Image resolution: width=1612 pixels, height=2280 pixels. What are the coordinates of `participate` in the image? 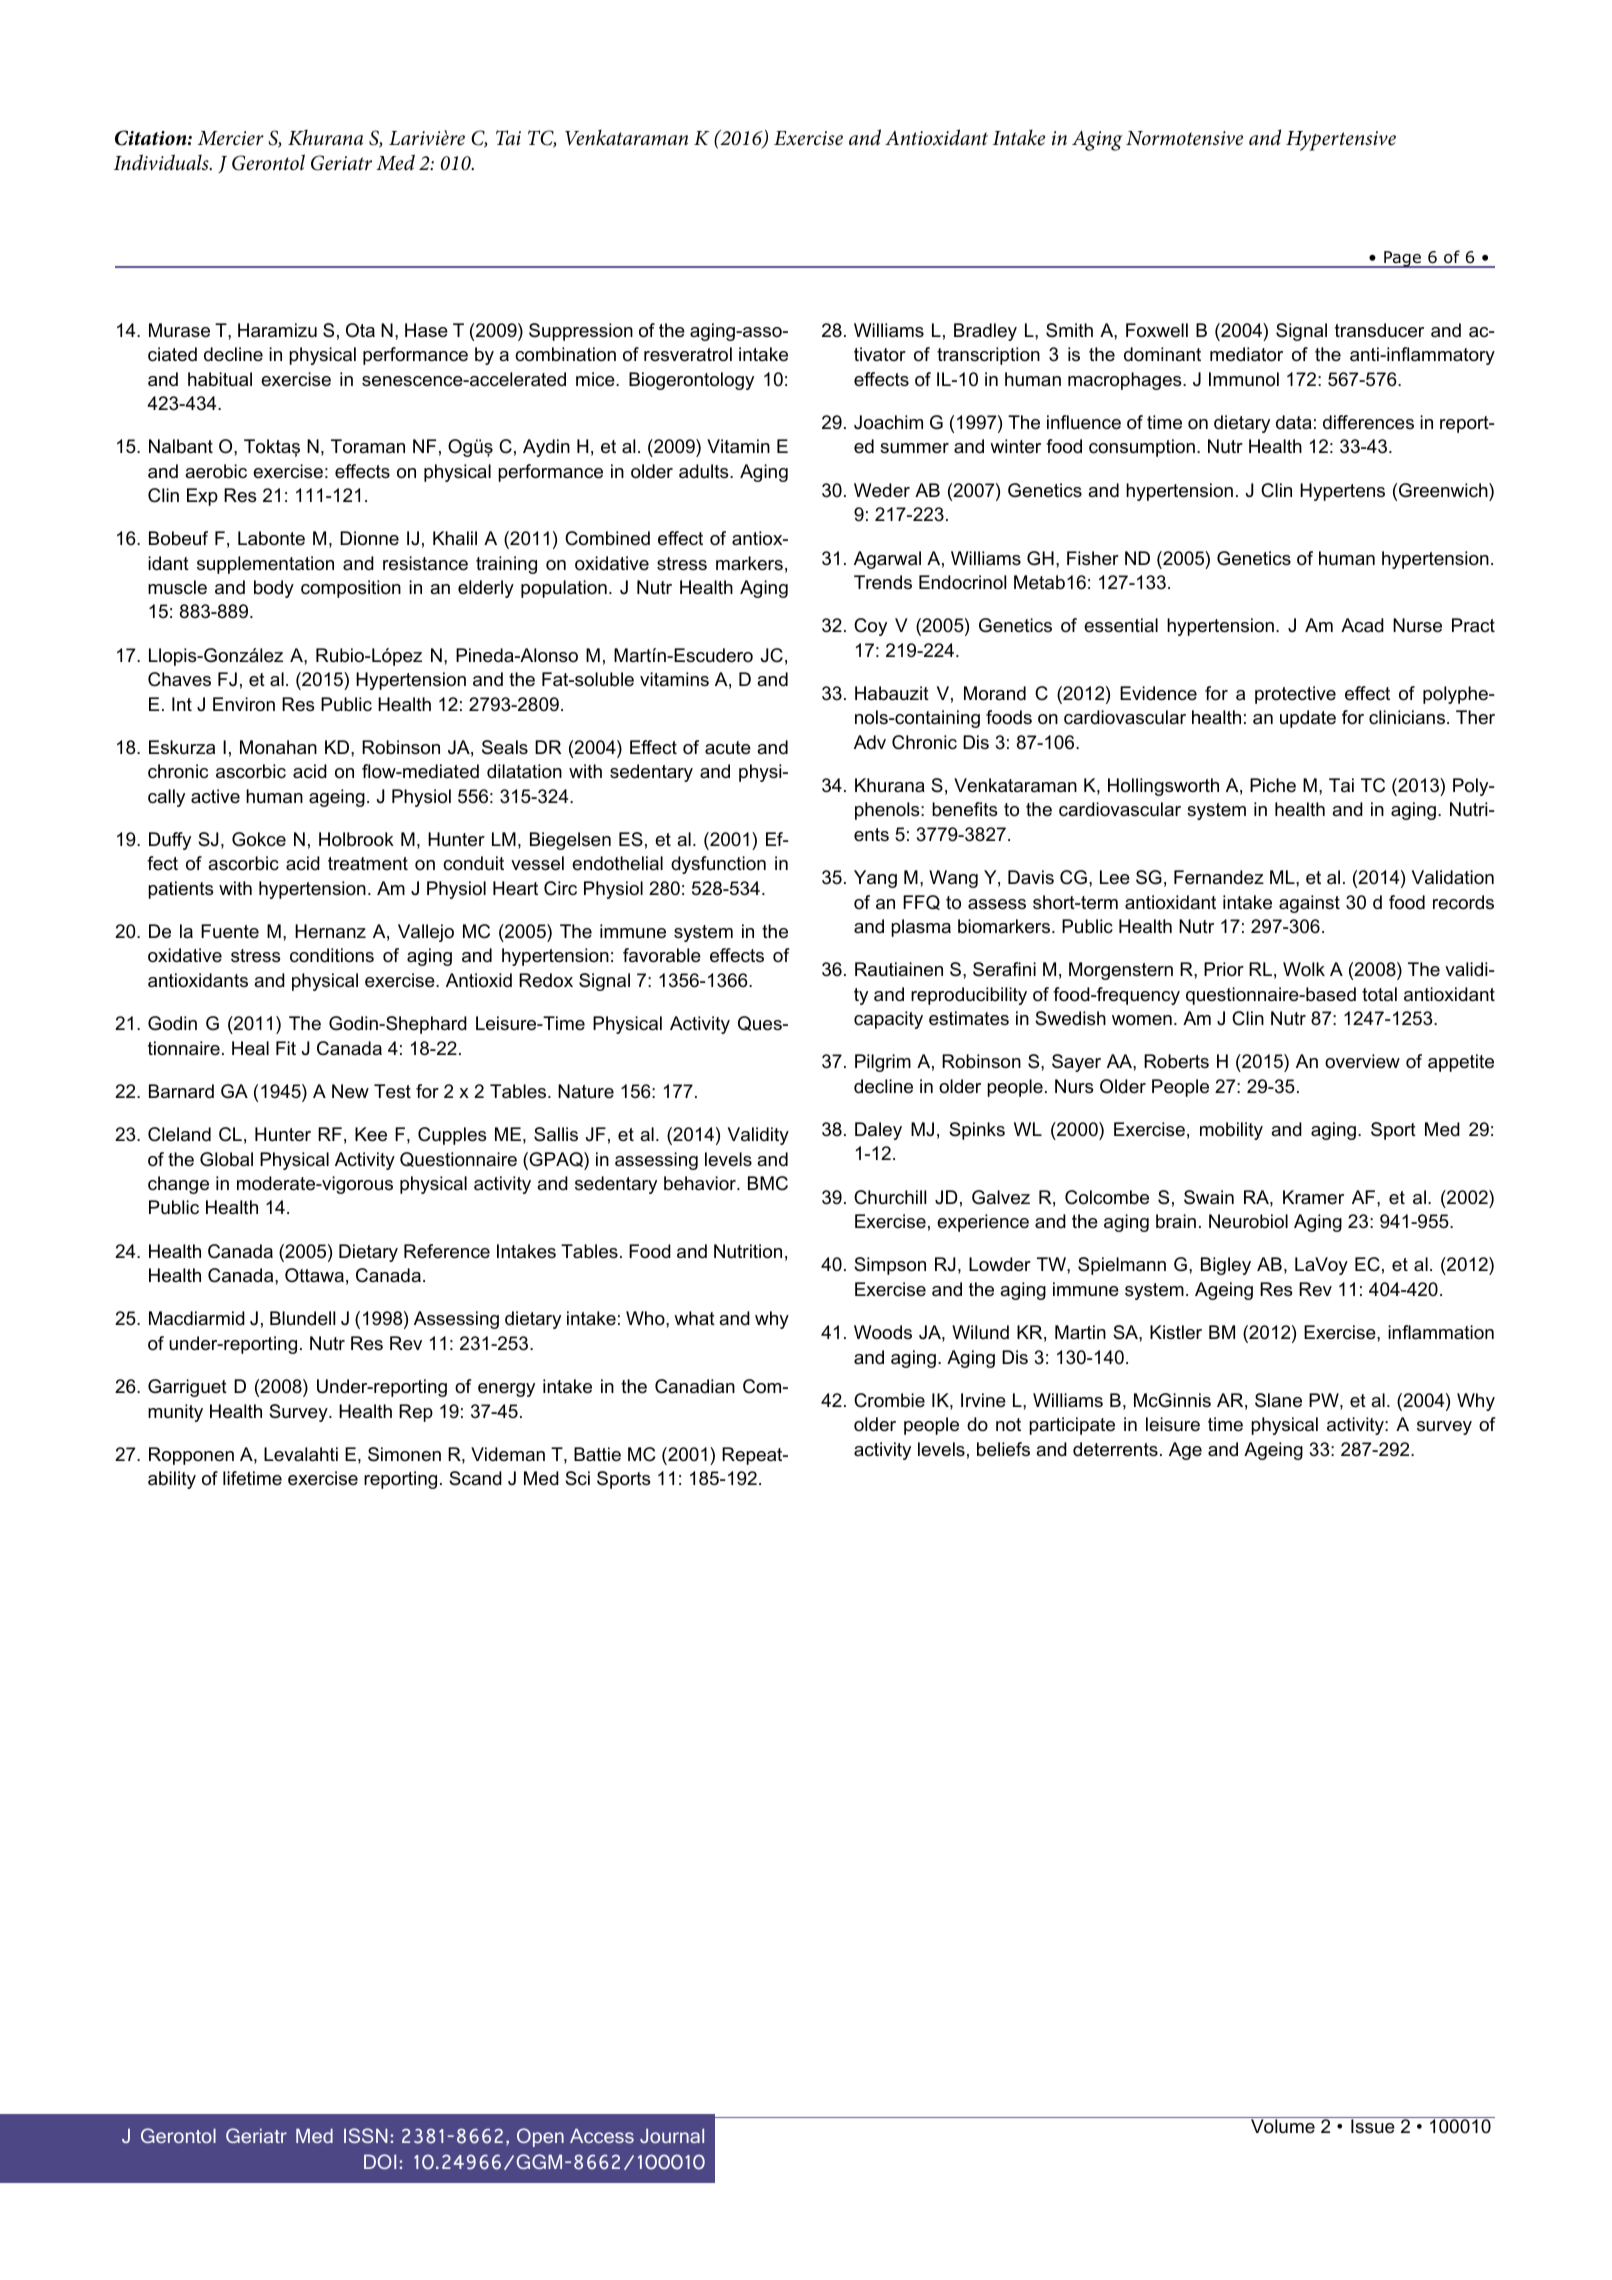 It's located at (1072, 1426).
